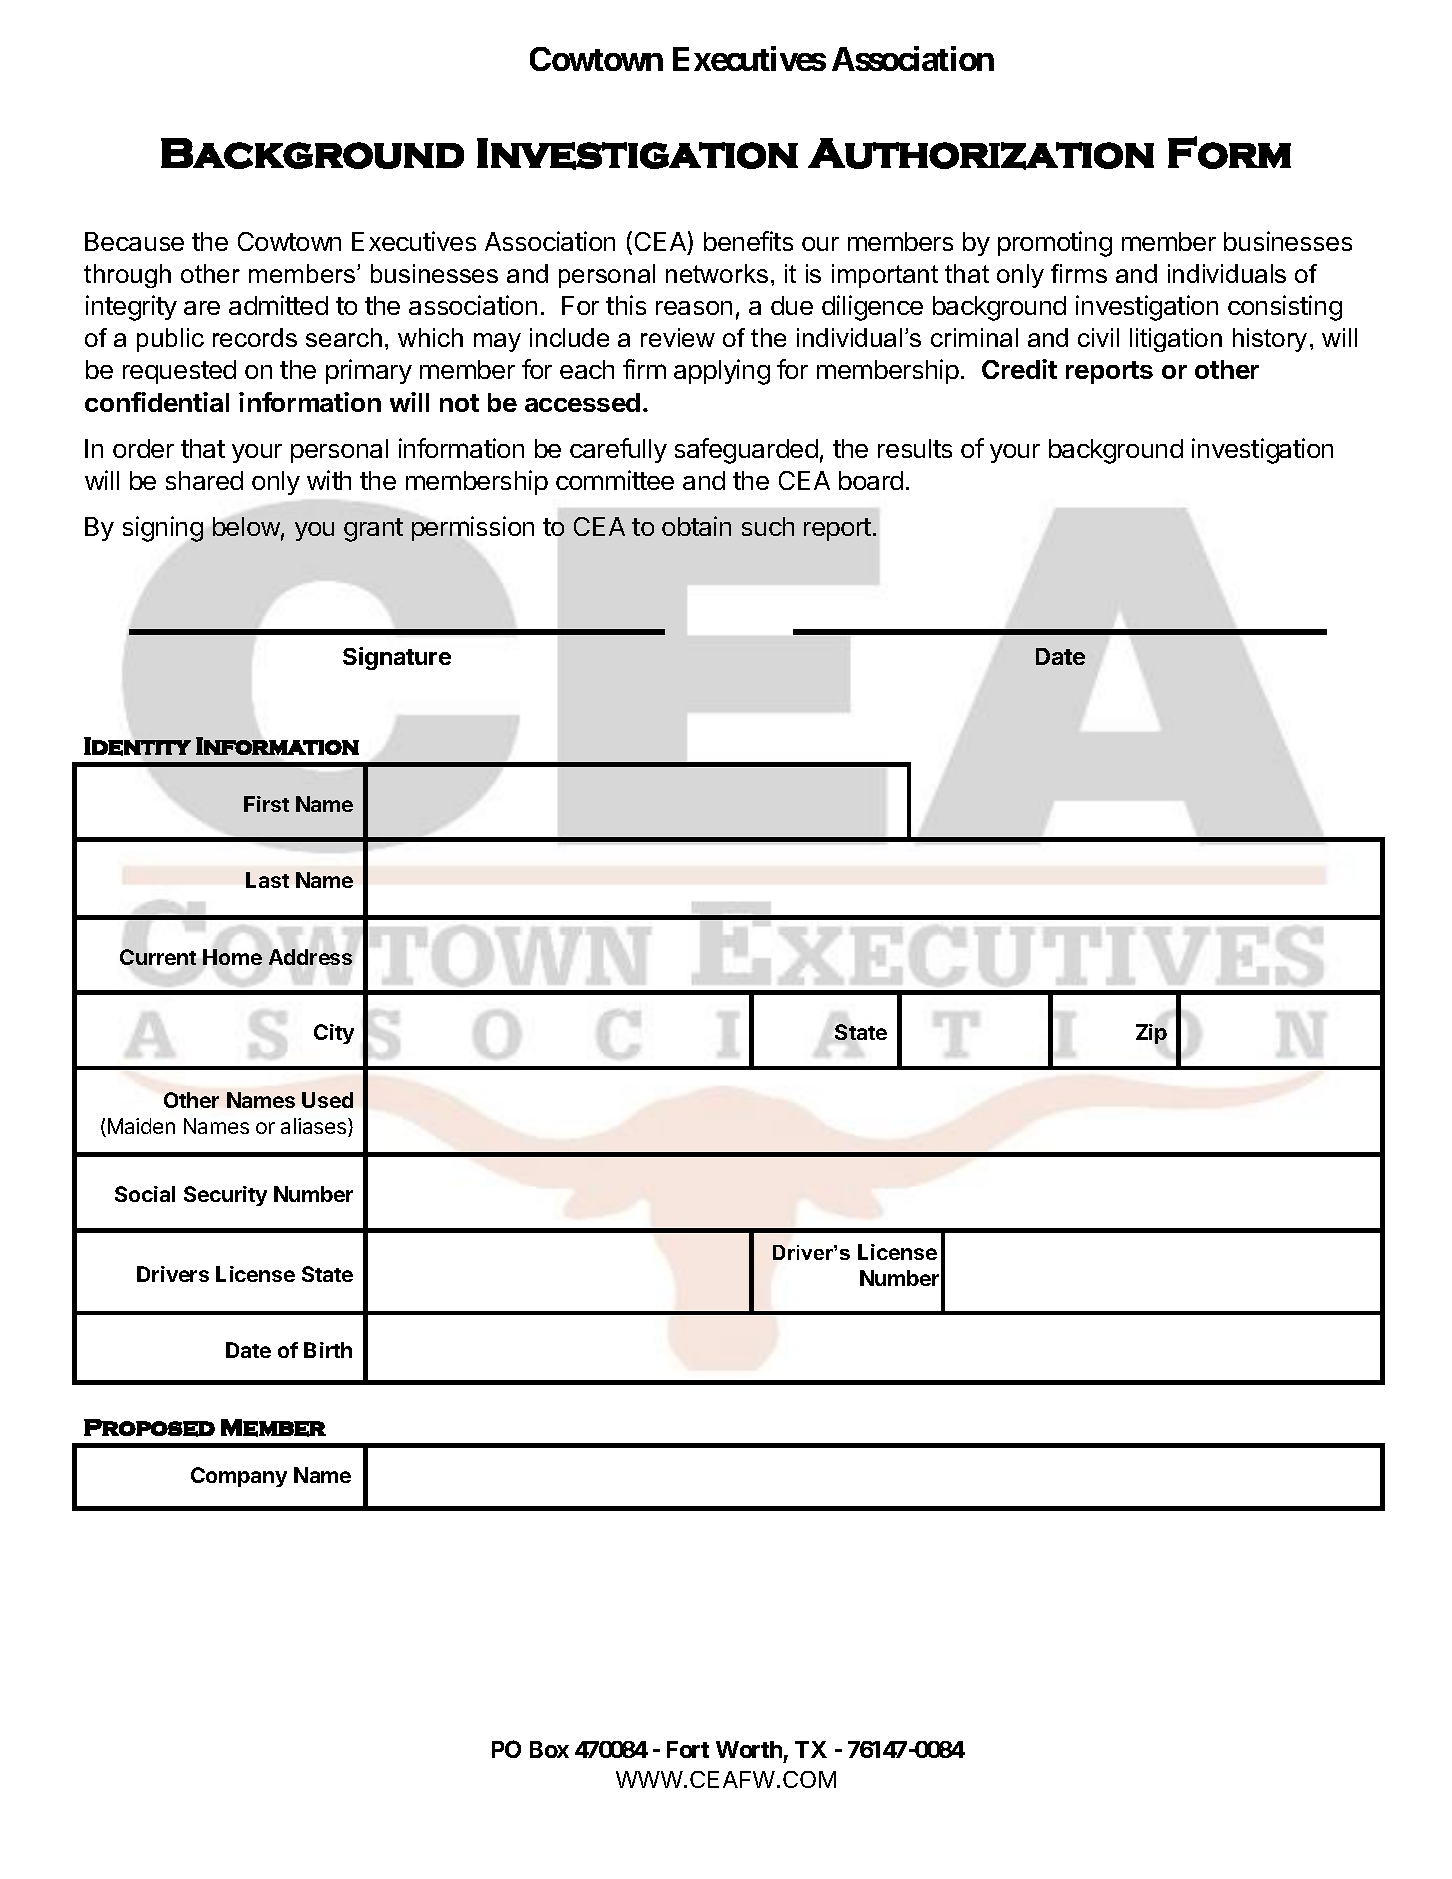 This screenshot has width=1452, height=1879. Describe the element at coordinates (328, 1350) in the screenshot. I see `Birth` at that location.
